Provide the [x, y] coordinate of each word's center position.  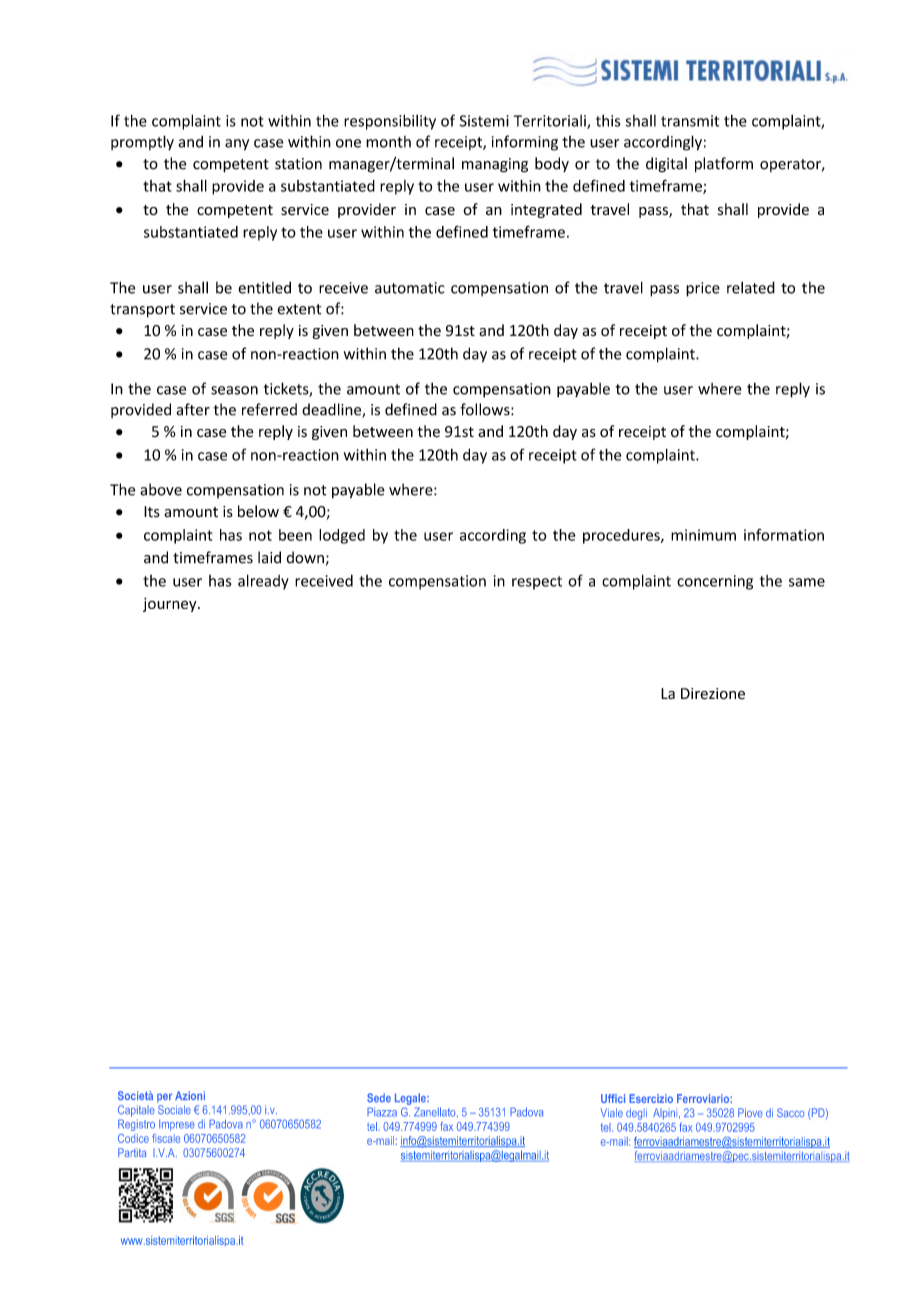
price [703, 289]
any [237, 145]
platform [724, 164]
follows [486, 409]
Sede [379, 1098]
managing [495, 165]
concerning [715, 582]
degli [636, 1114]
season [234, 390]
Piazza [382, 1112]
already [263, 582]
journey [171, 605]
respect [537, 583]
